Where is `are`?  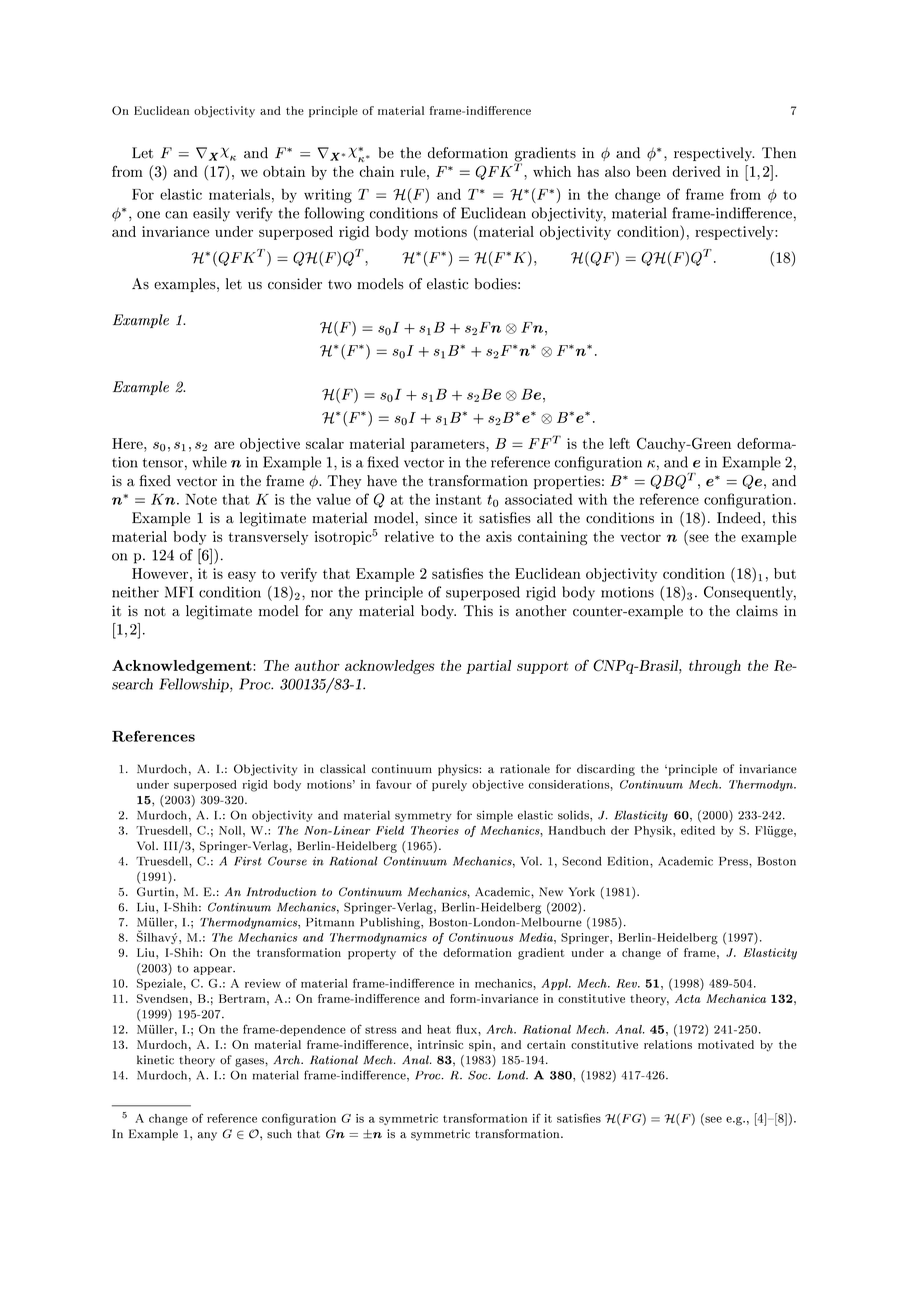 are is located at coordinates (224, 445).
